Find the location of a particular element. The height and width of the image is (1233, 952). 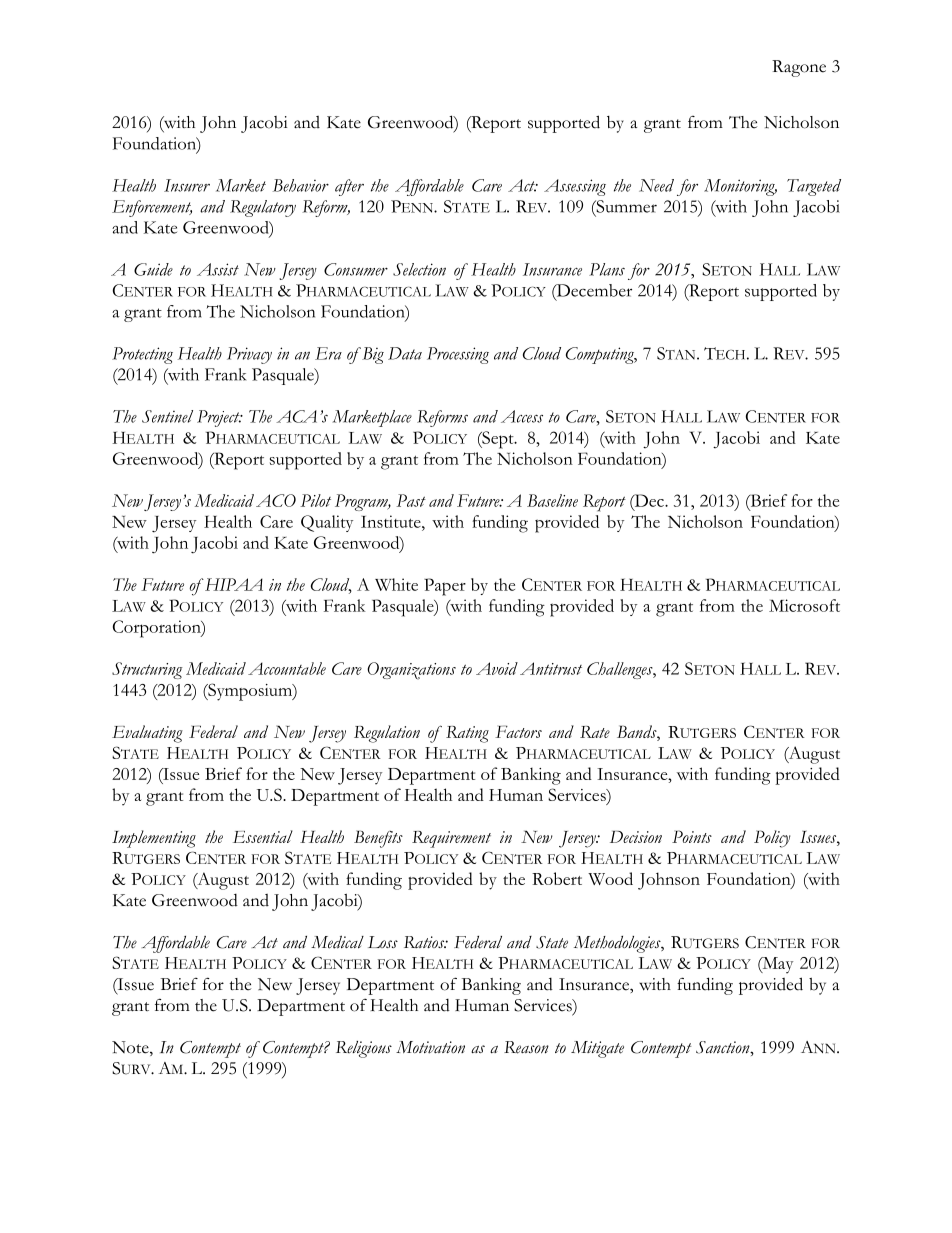

Religious is located at coordinates (364, 1049).
